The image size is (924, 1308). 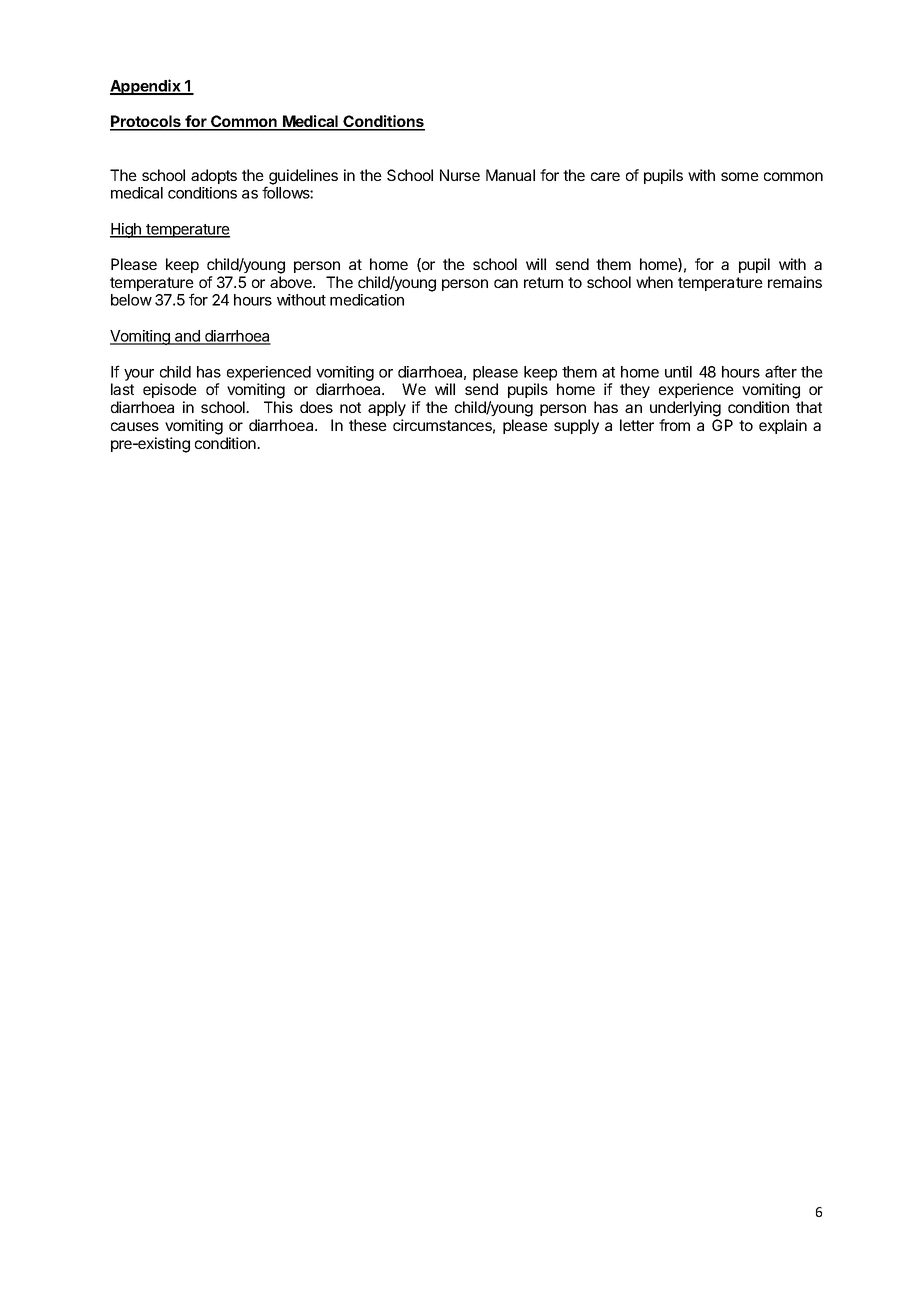 I want to click on can, so click(x=506, y=283).
